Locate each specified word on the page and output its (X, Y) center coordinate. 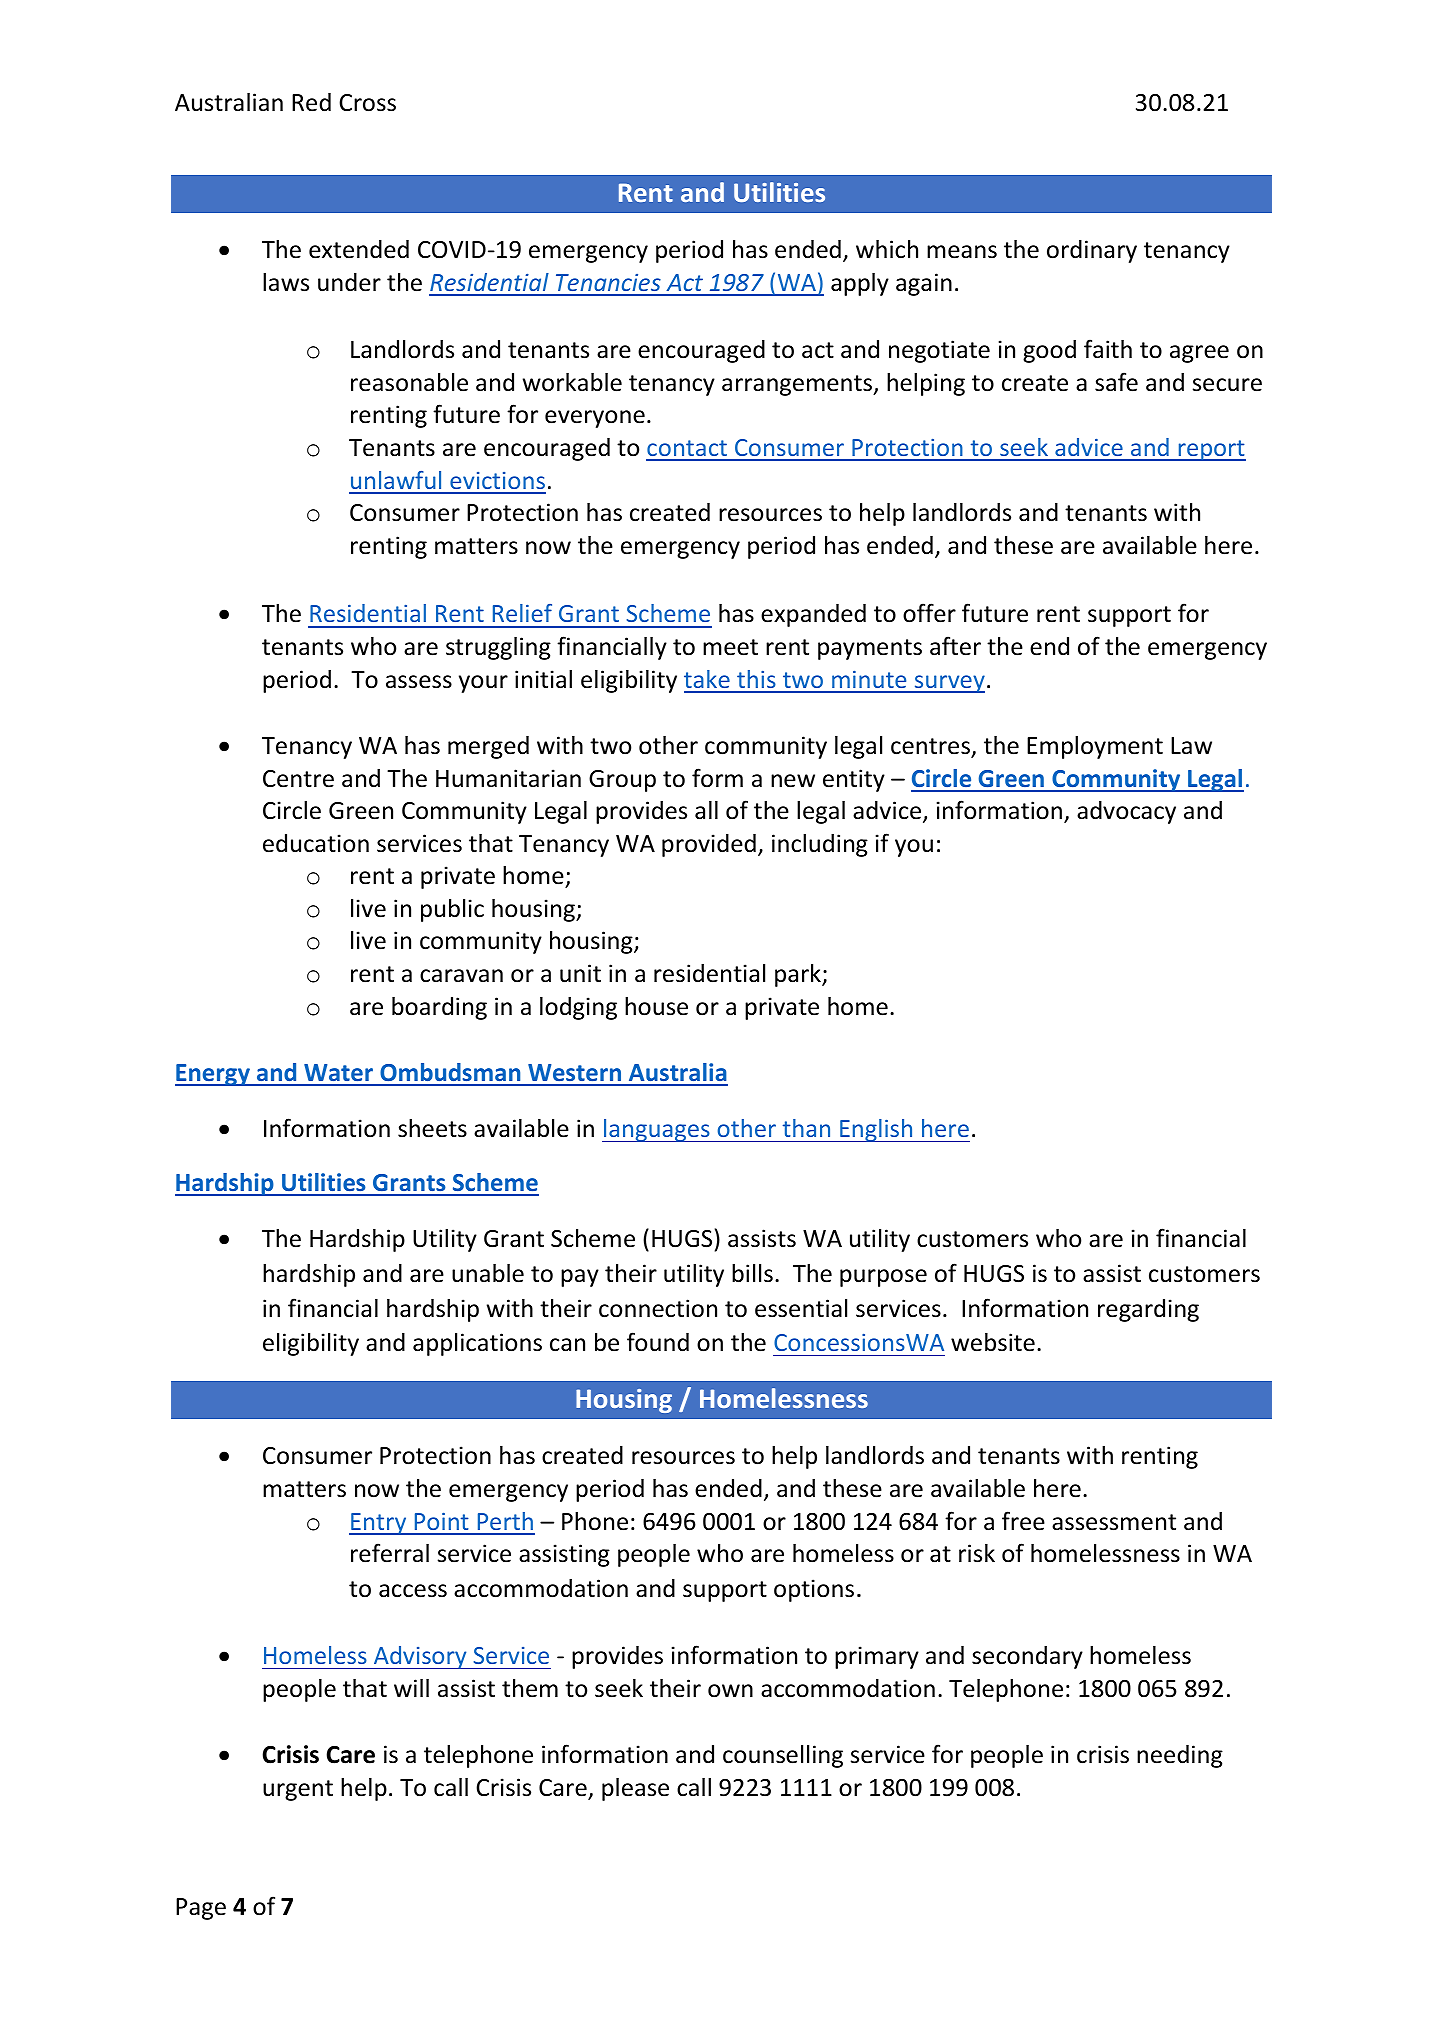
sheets (432, 1128)
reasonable (409, 382)
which (887, 249)
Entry (379, 1524)
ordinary (1092, 251)
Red (311, 102)
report (1211, 450)
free (1023, 1521)
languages (657, 1130)
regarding (1148, 1310)
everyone (595, 419)
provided (709, 845)
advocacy (1126, 812)
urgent (298, 1790)
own (730, 1691)
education (316, 843)
